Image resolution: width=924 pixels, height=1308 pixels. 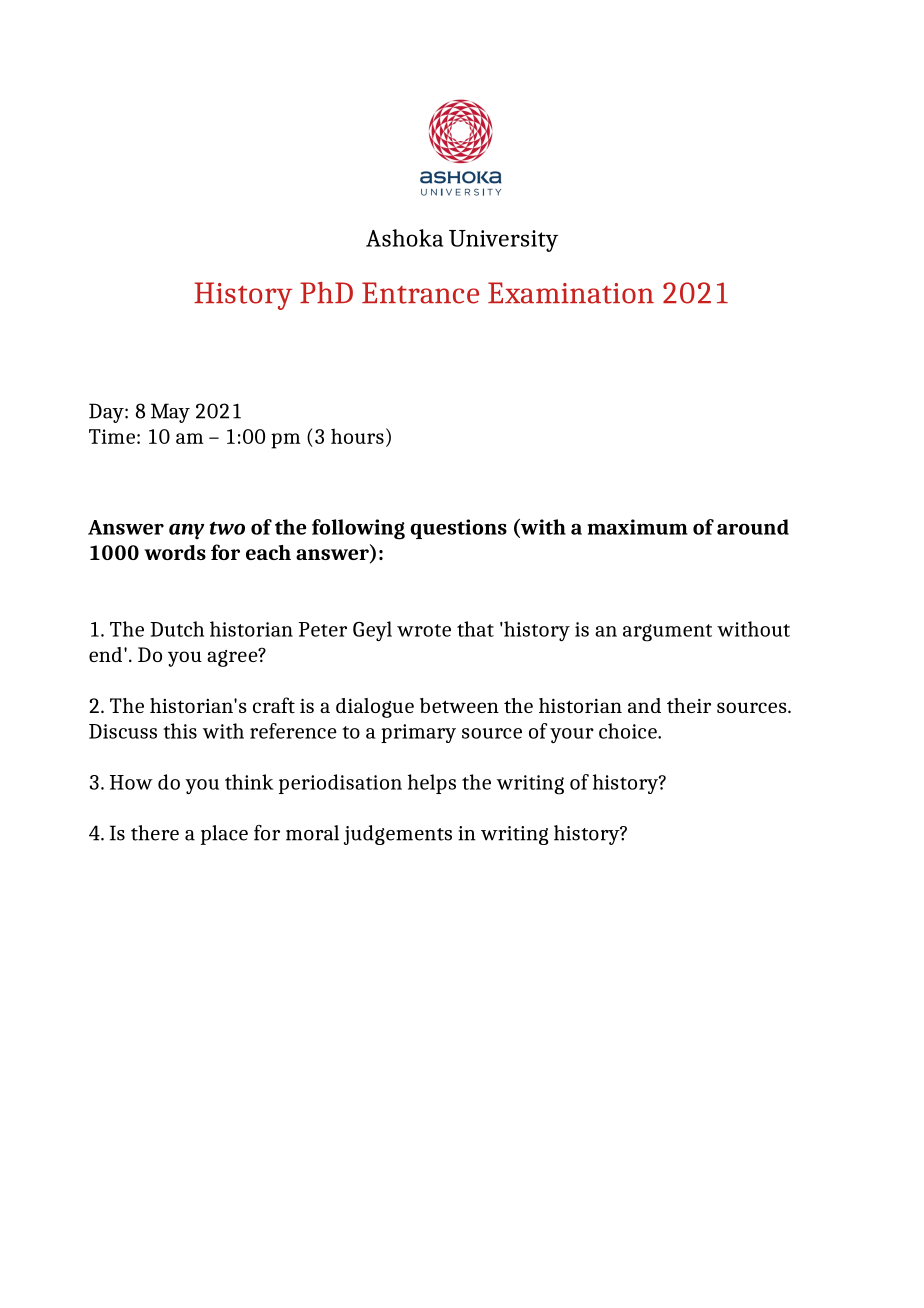 I want to click on any, so click(x=186, y=531).
